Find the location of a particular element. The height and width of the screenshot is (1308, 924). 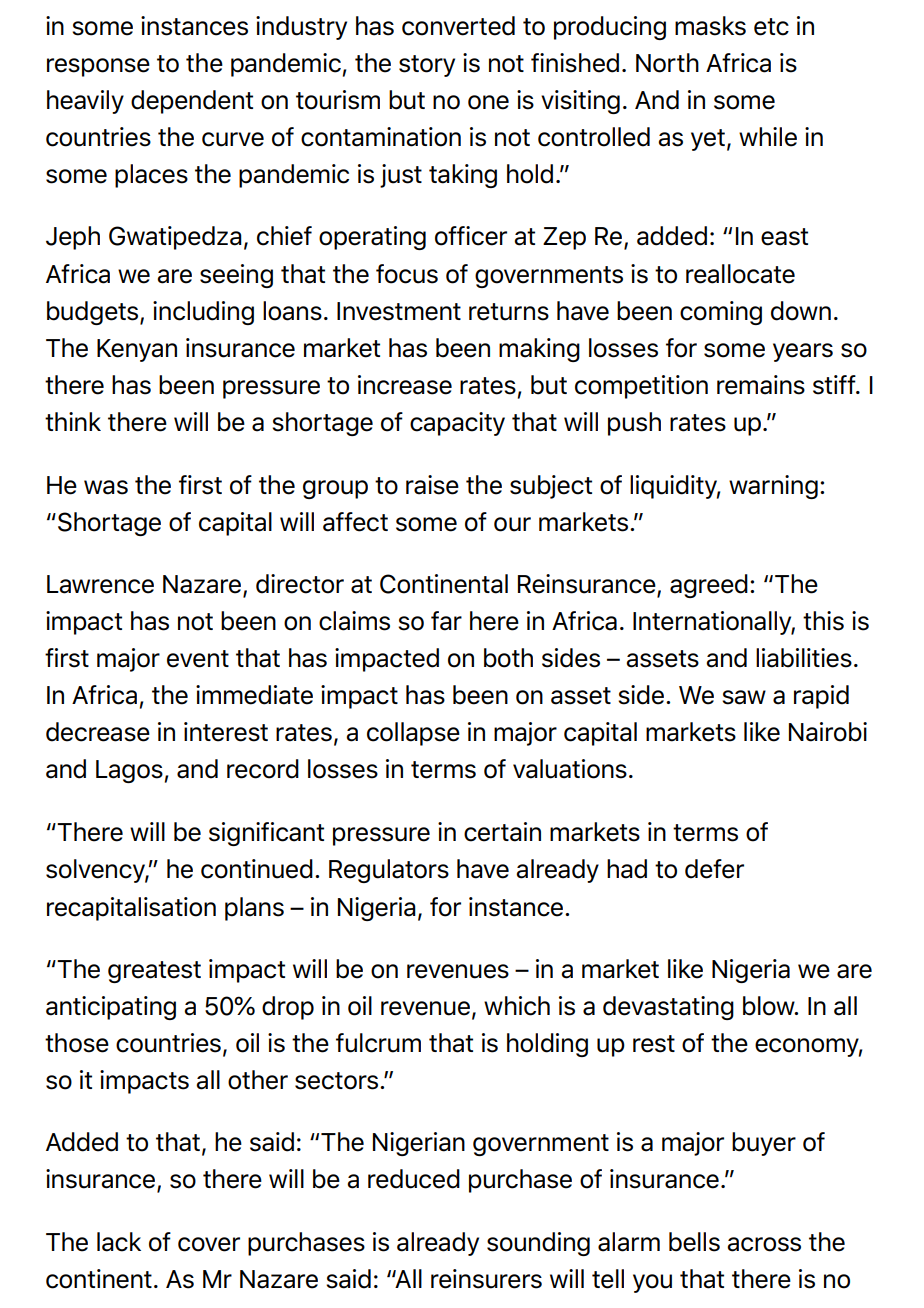

which is located at coordinates (517, 1006).
